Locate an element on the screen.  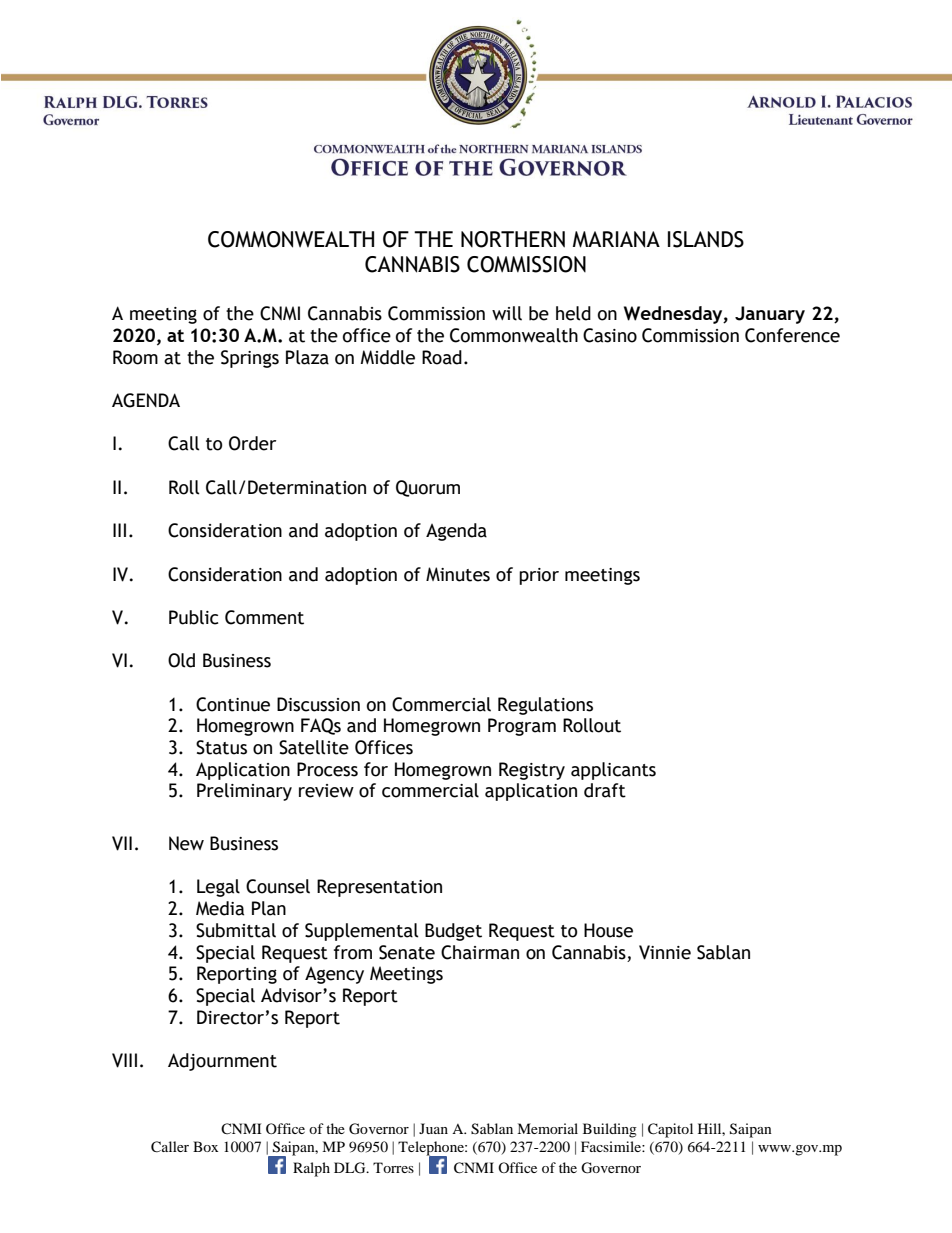
Springs is located at coordinates (250, 359).
